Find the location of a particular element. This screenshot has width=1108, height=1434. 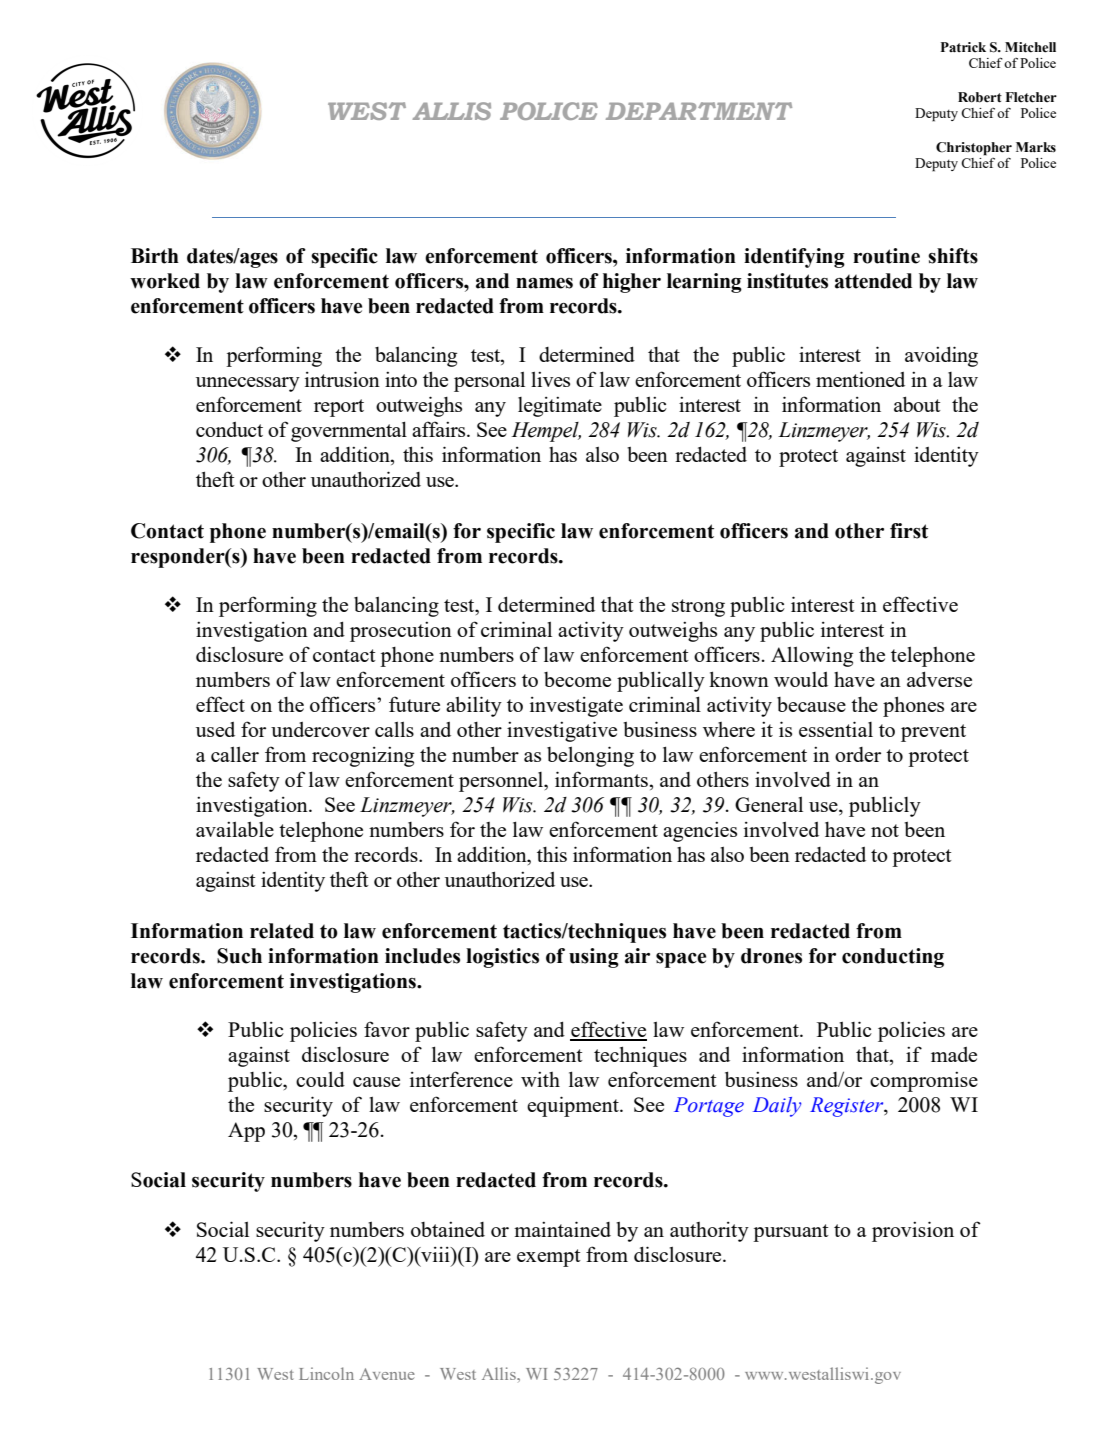

exempt is located at coordinates (549, 1258).
